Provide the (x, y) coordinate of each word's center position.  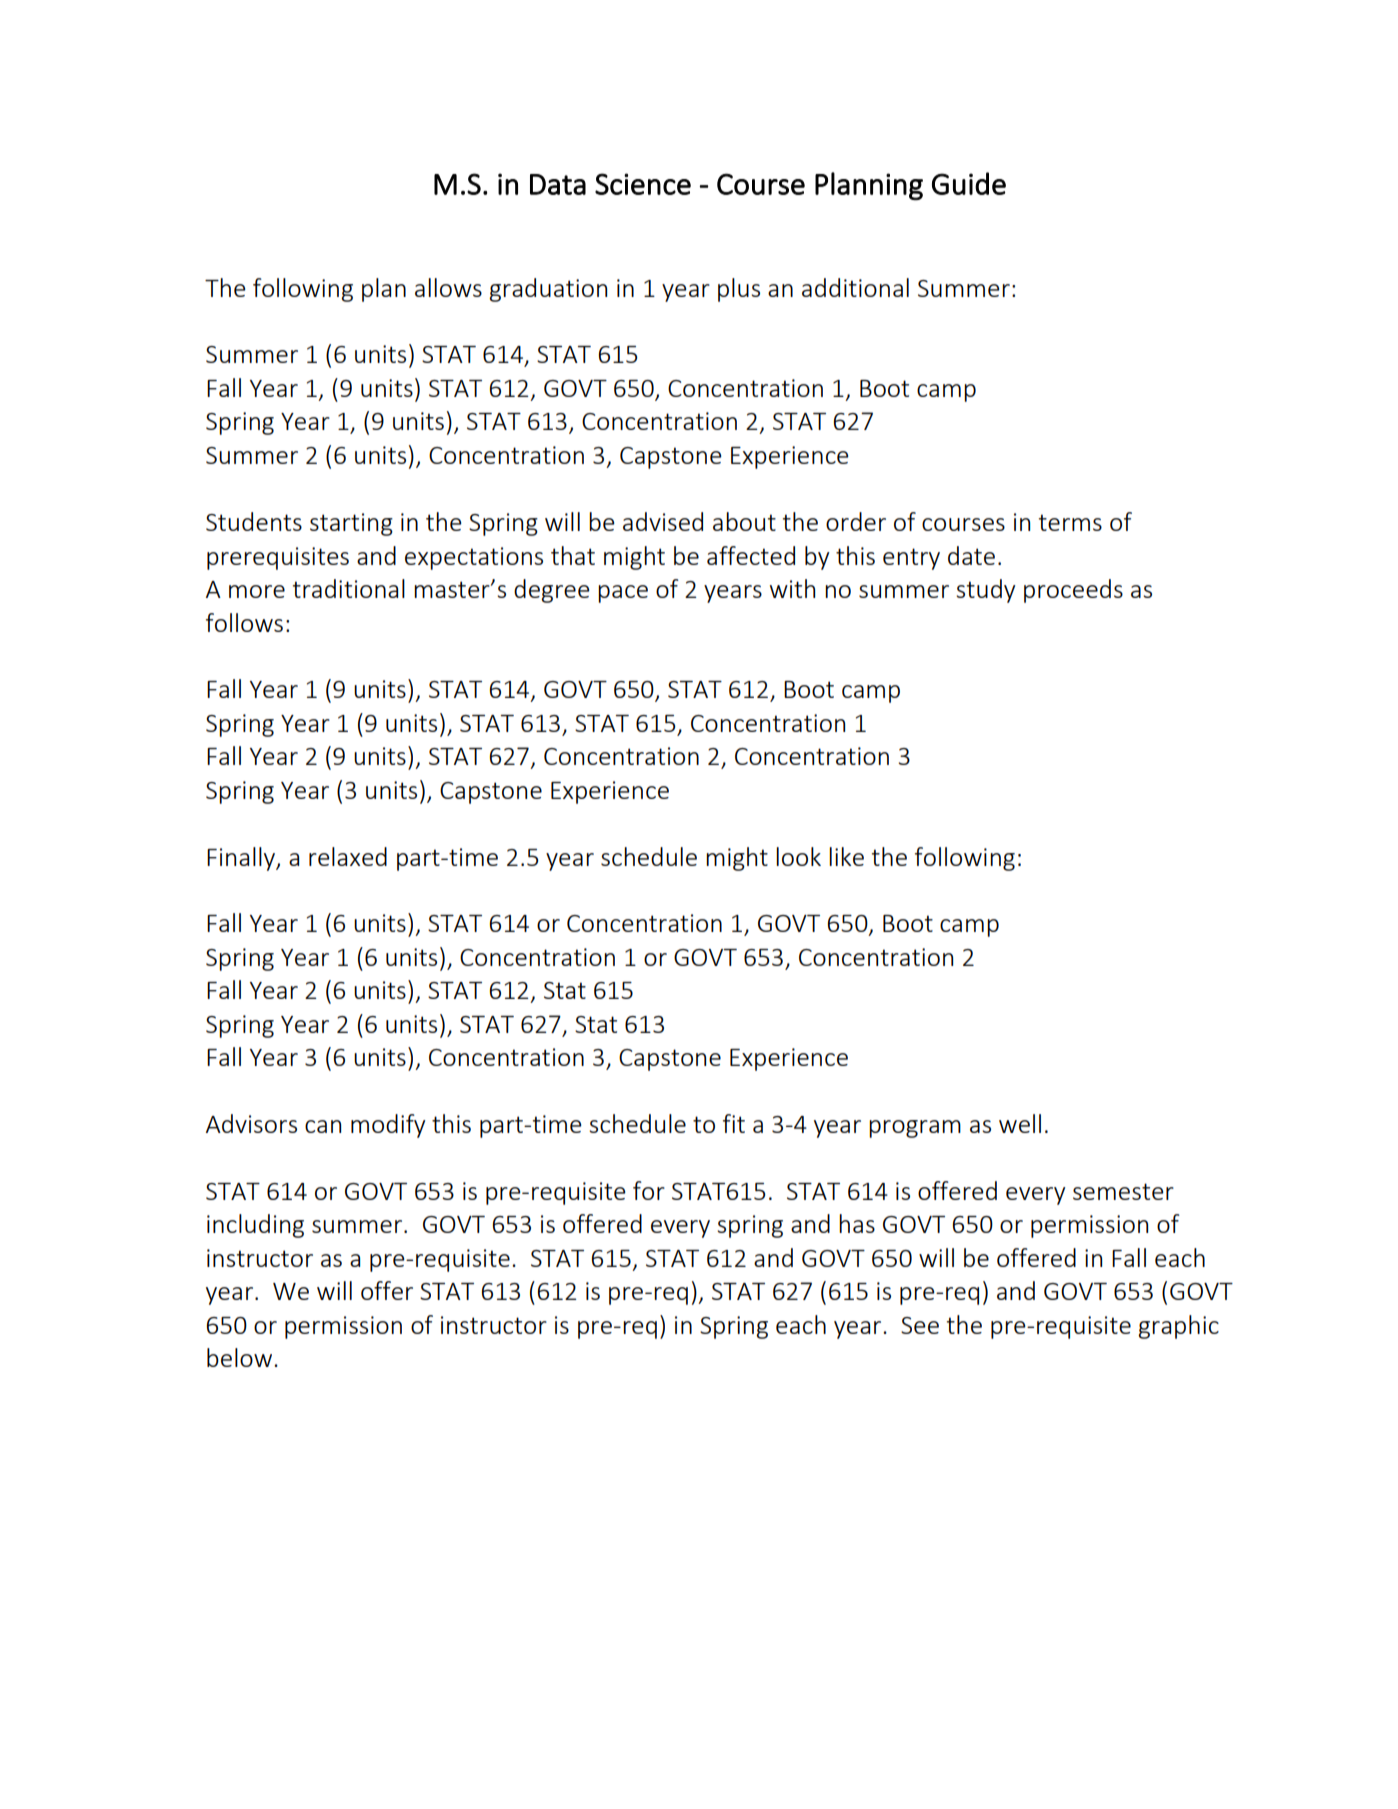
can (323, 1126)
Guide (969, 183)
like (846, 856)
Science (643, 184)
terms (1070, 522)
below (241, 1357)
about (744, 521)
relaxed (348, 856)
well (1020, 1123)
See (920, 1325)
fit (734, 1123)
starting (351, 524)
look (798, 856)
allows (448, 287)
